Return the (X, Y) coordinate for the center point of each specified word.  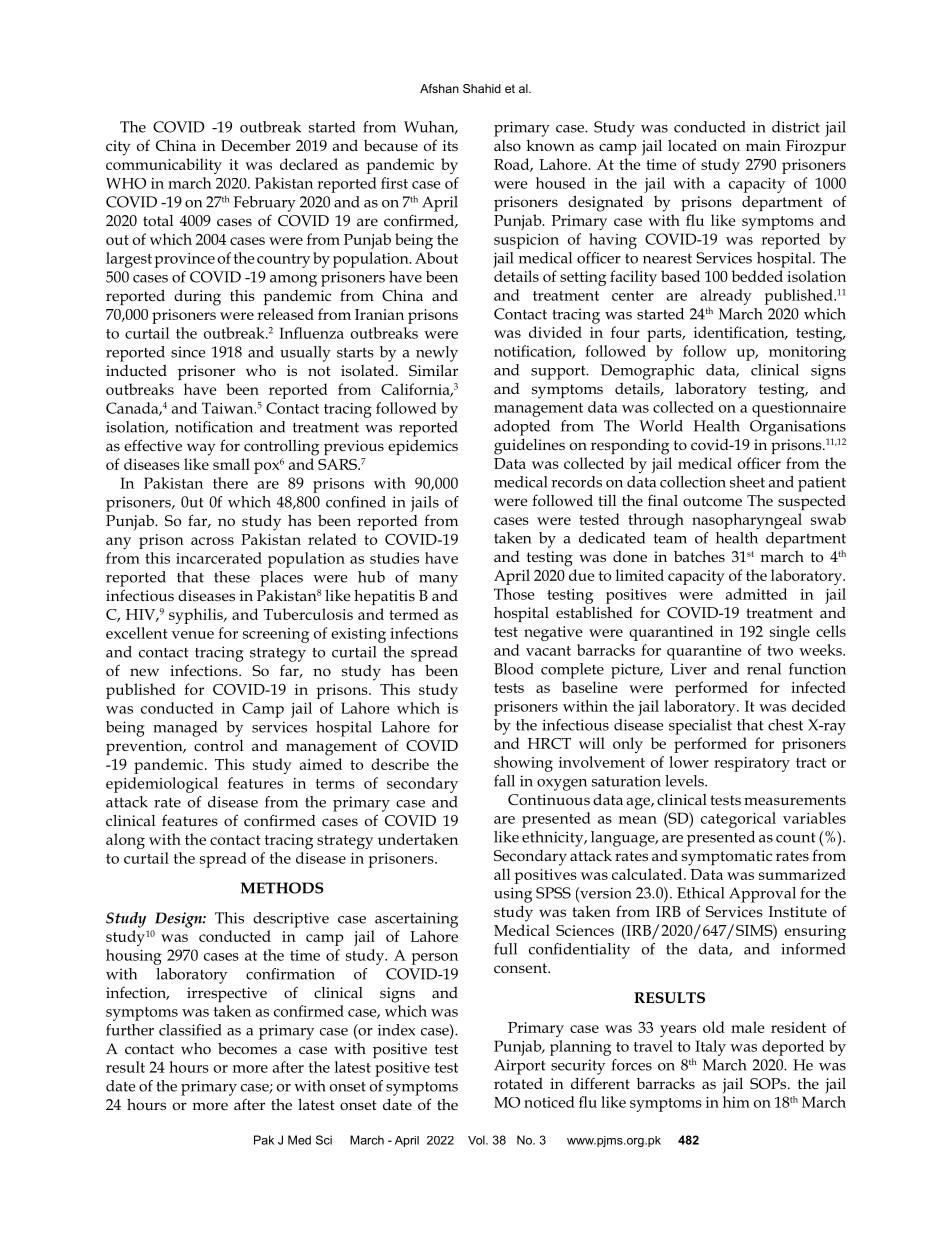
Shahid (482, 88)
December (256, 145)
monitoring (807, 353)
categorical (738, 820)
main (763, 145)
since (188, 352)
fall (504, 781)
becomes (247, 1048)
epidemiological (162, 785)
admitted (756, 594)
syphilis (197, 616)
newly (437, 354)
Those (514, 594)
